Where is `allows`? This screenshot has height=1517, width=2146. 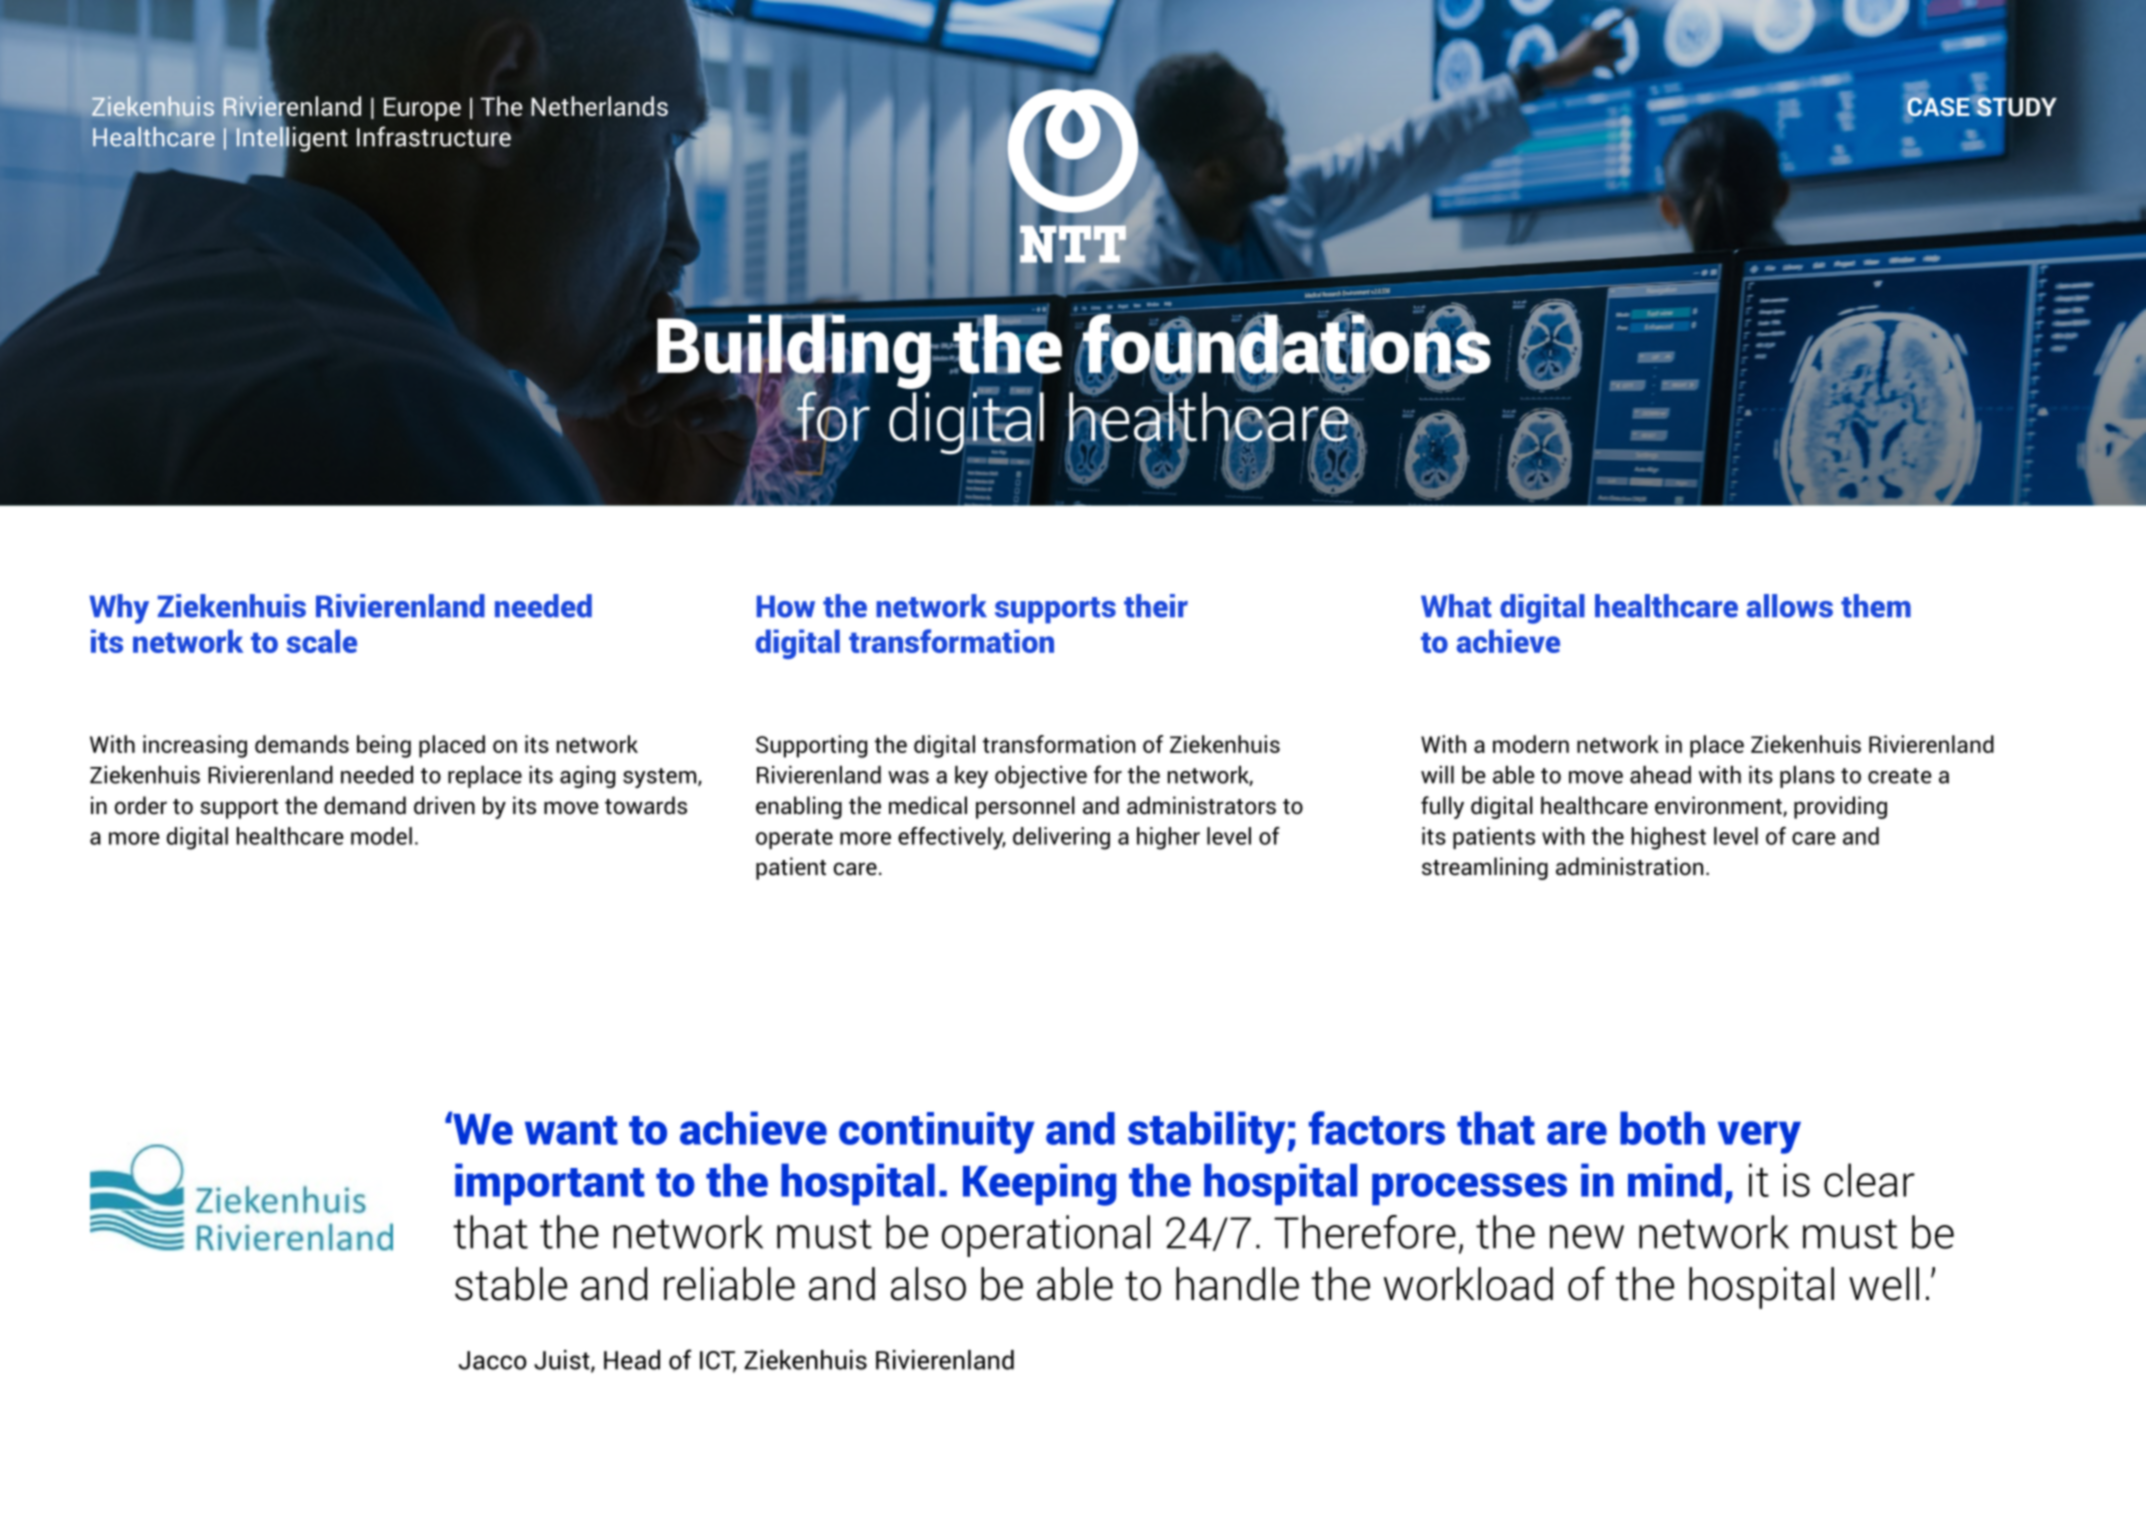 allows is located at coordinates (1790, 606).
